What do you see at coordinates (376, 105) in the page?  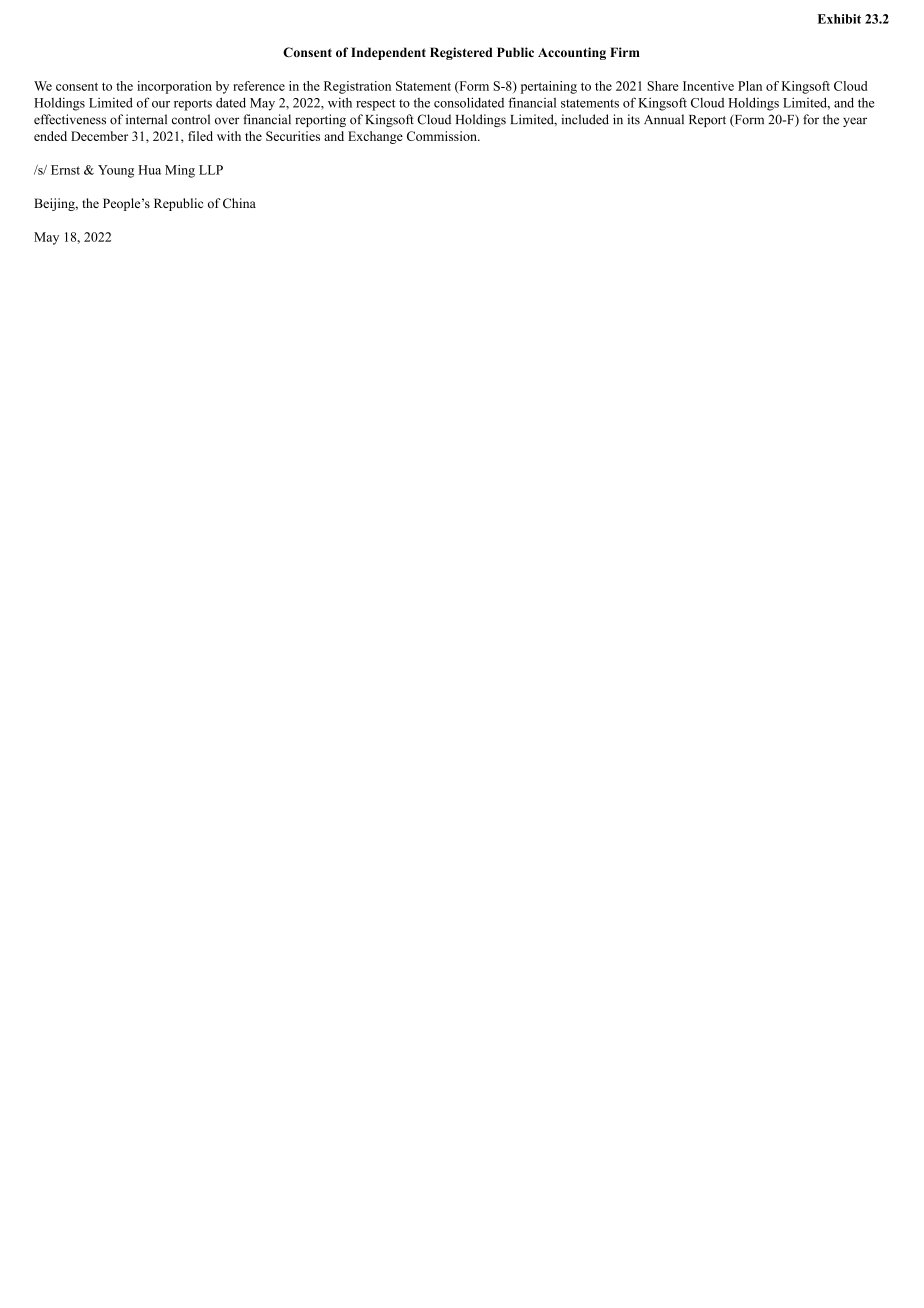 I see `respect` at bounding box center [376, 105].
